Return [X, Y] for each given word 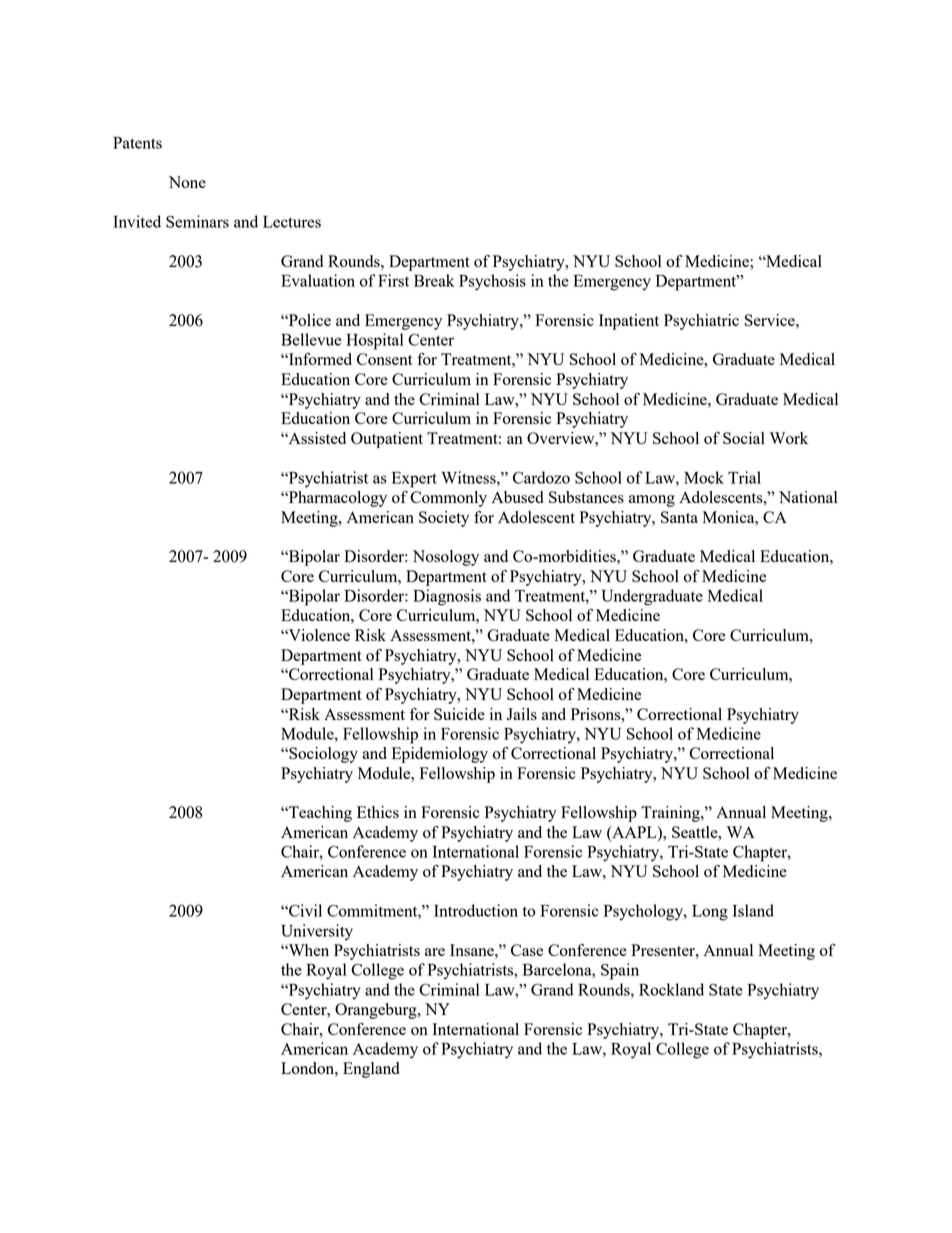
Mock [704, 477]
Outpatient [387, 440]
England [371, 1070]
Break [434, 280]
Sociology [322, 755]
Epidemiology [440, 755]
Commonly [448, 499]
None [187, 182]
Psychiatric [701, 322]
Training [671, 814]
